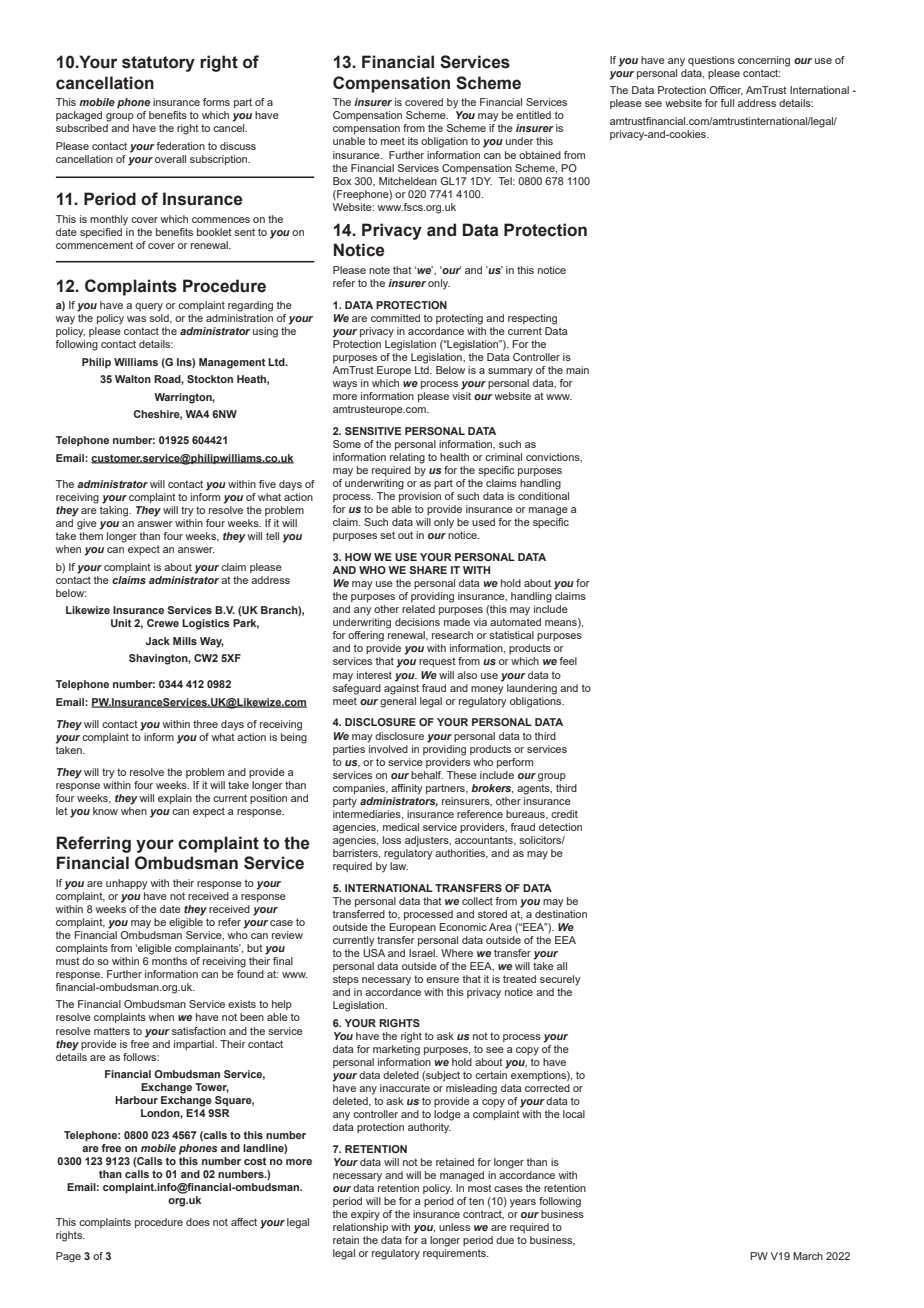 This screenshot has height=1308, width=924. Describe the element at coordinates (437, 662) in the screenshot. I see `request` at that location.
